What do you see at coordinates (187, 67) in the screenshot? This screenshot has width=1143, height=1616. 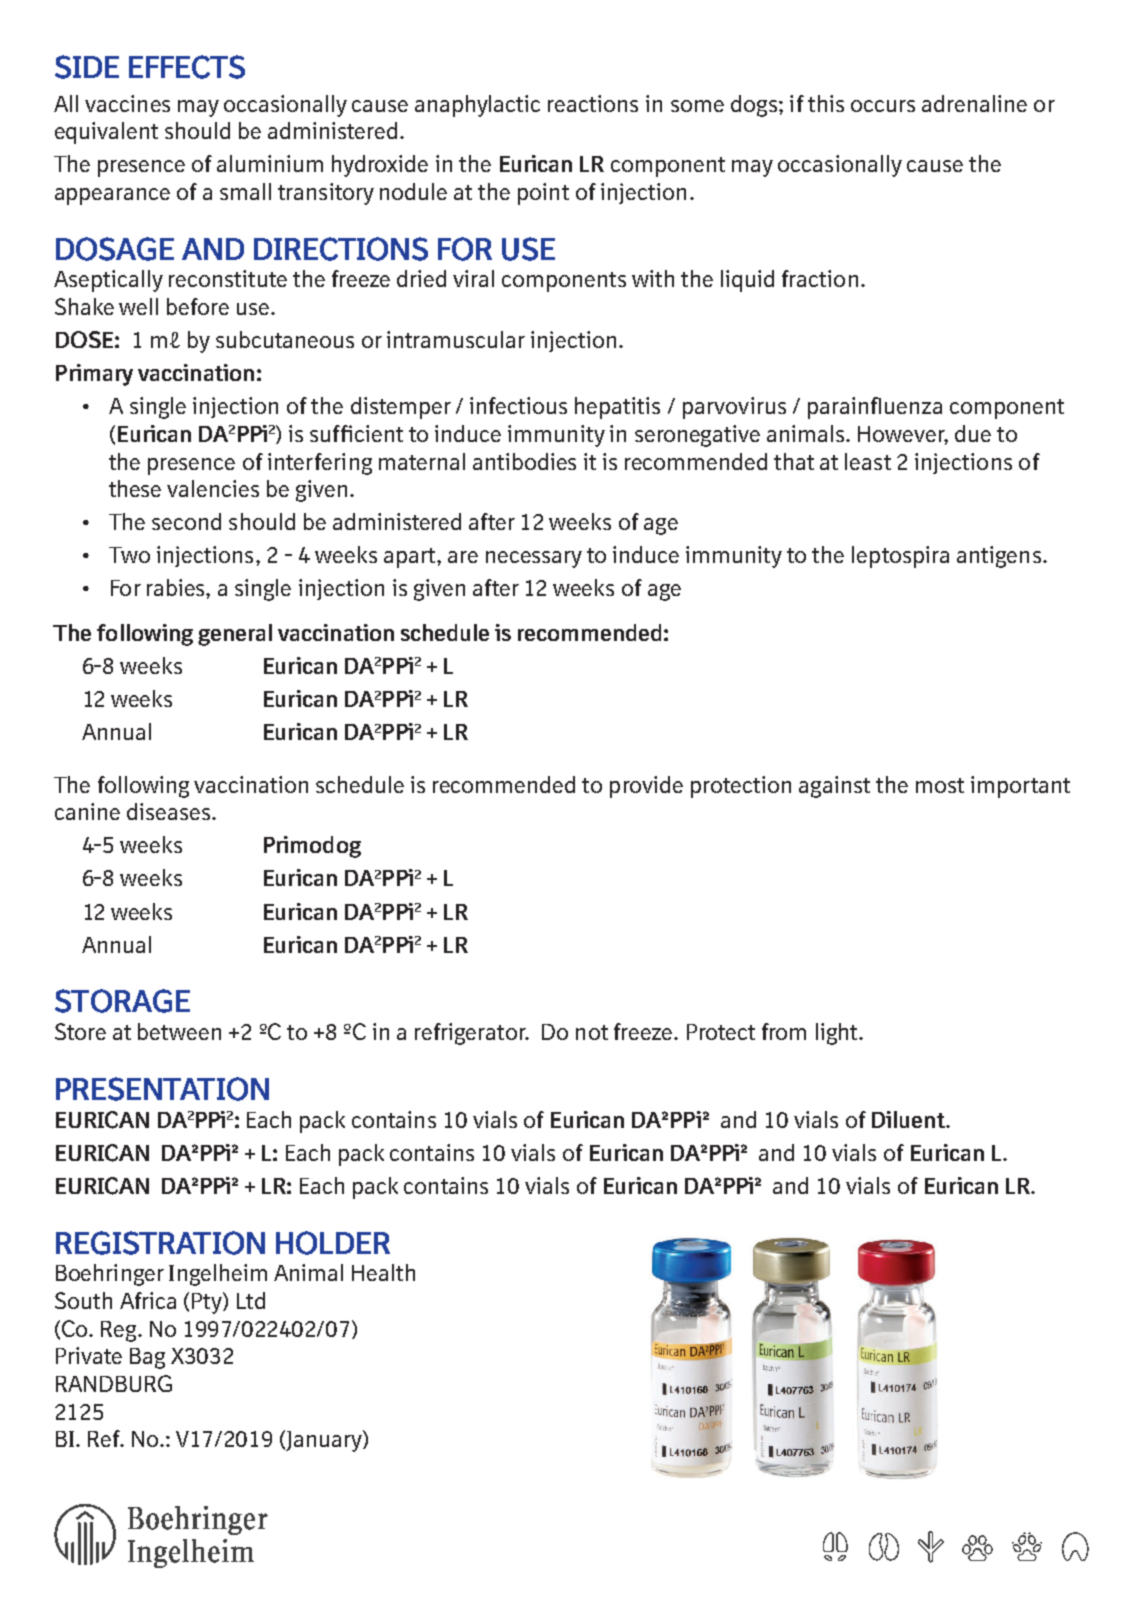 I see `EFFECTS` at bounding box center [187, 67].
